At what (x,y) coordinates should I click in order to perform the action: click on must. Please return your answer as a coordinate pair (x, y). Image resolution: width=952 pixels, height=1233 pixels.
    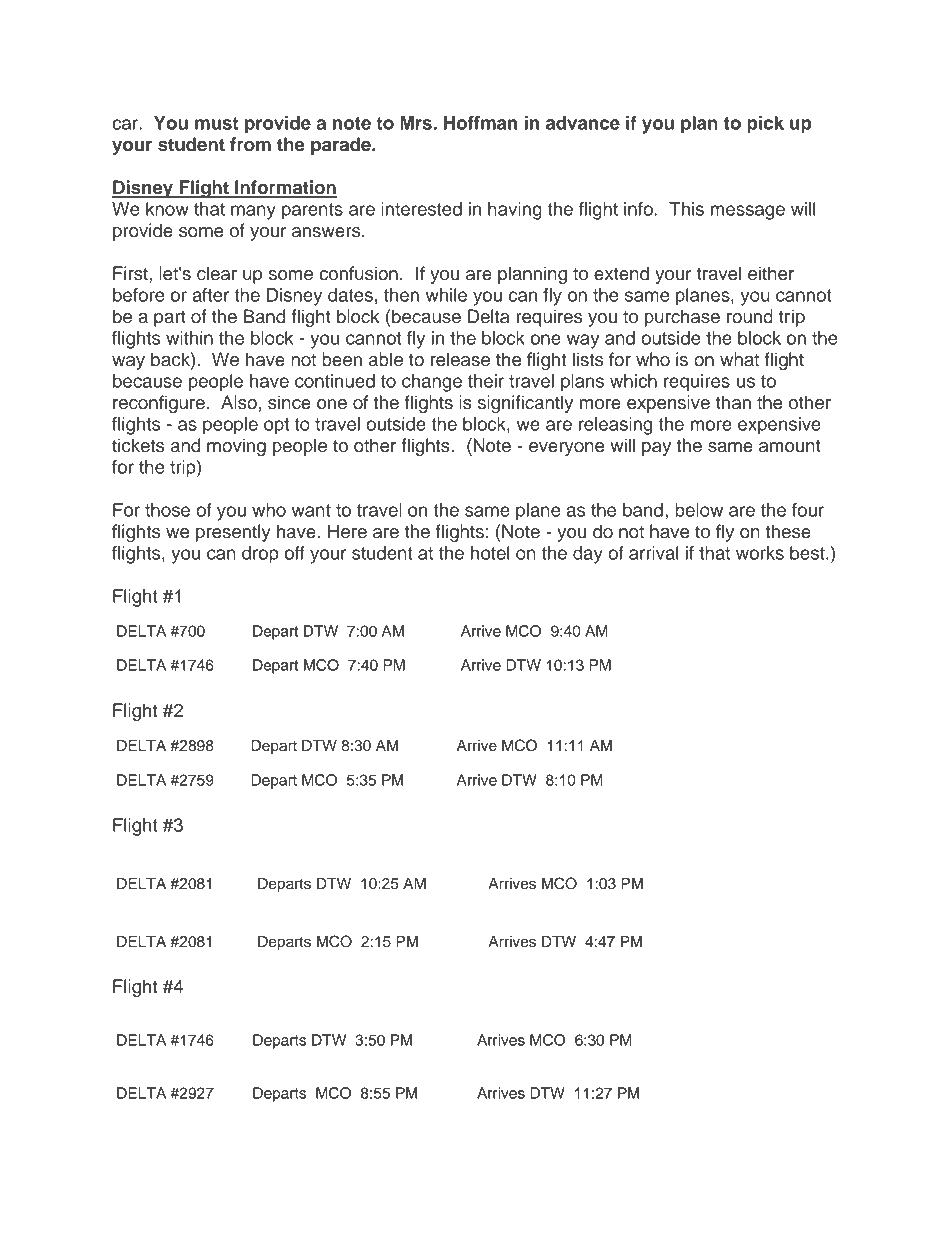
    Looking at the image, I should click on (216, 123).
